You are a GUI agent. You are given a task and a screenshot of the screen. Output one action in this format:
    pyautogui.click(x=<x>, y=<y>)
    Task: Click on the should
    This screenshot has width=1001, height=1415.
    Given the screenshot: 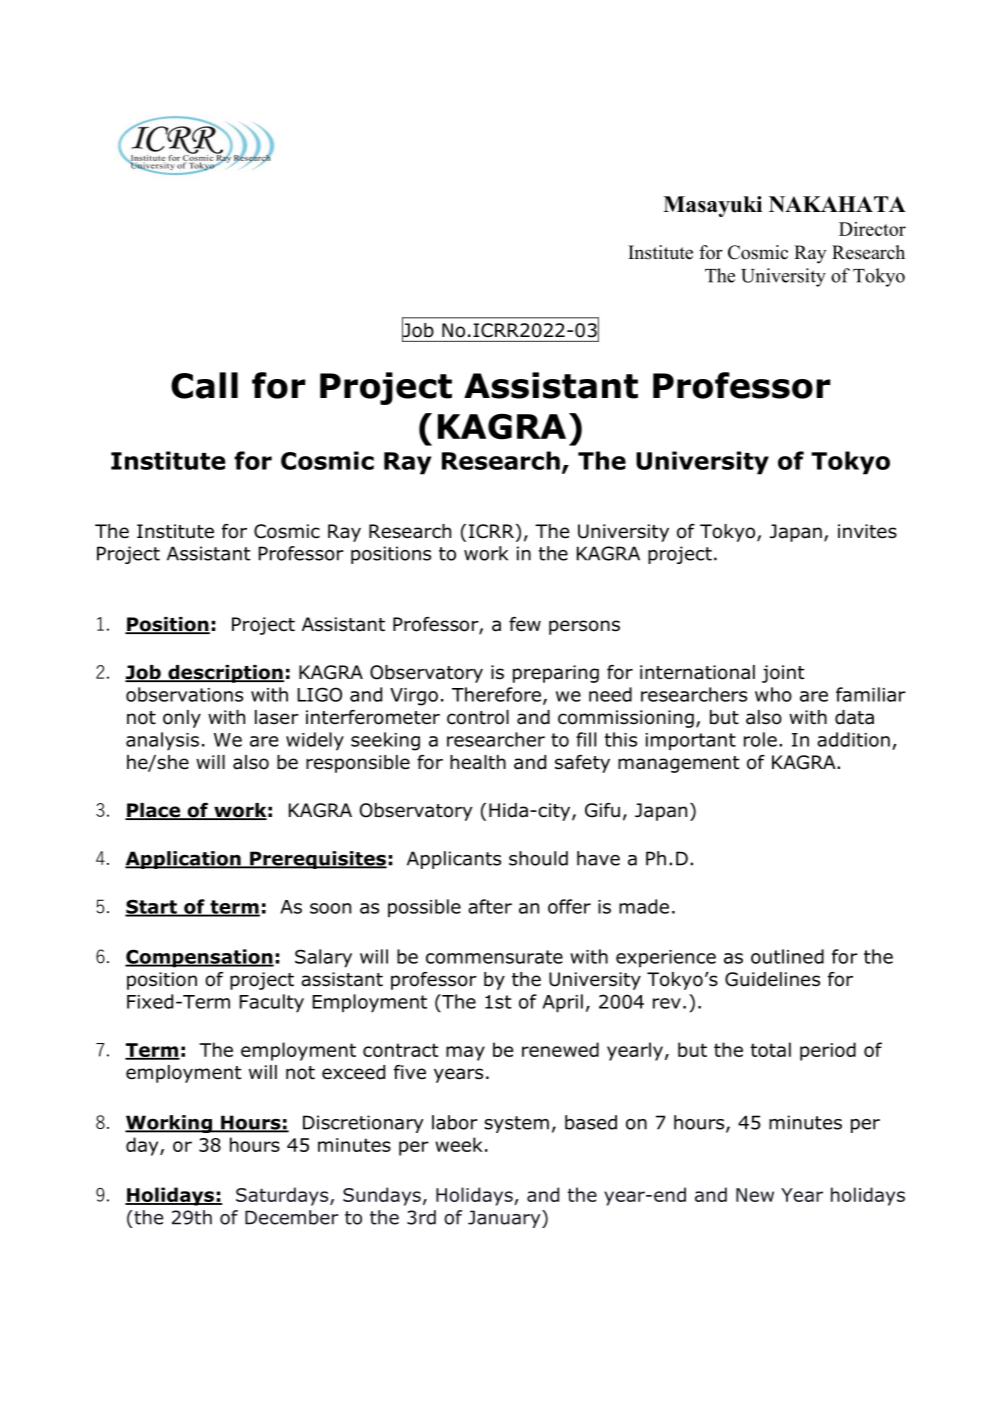 What is the action you would take?
    pyautogui.click(x=538, y=858)
